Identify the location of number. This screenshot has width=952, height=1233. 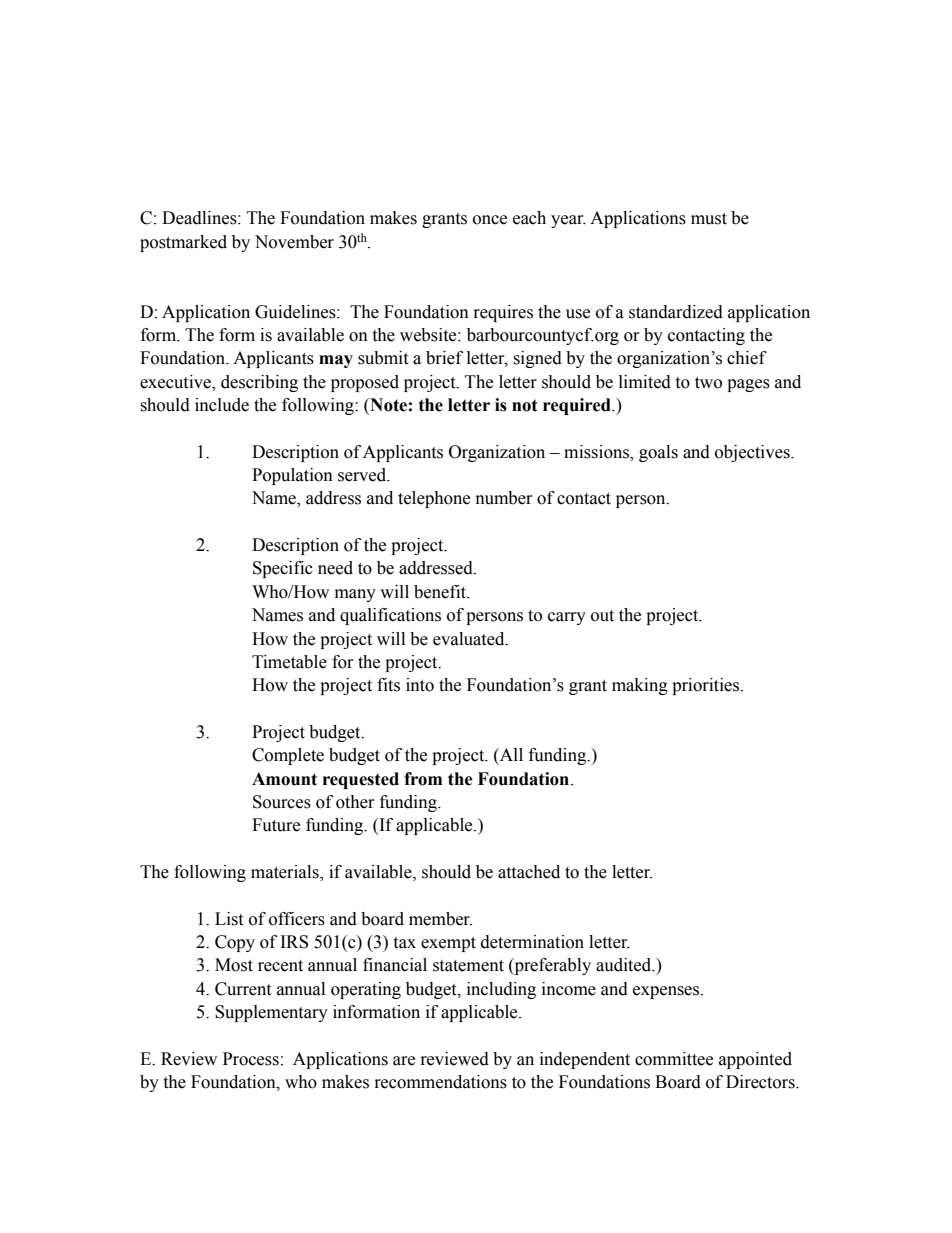
(504, 498).
